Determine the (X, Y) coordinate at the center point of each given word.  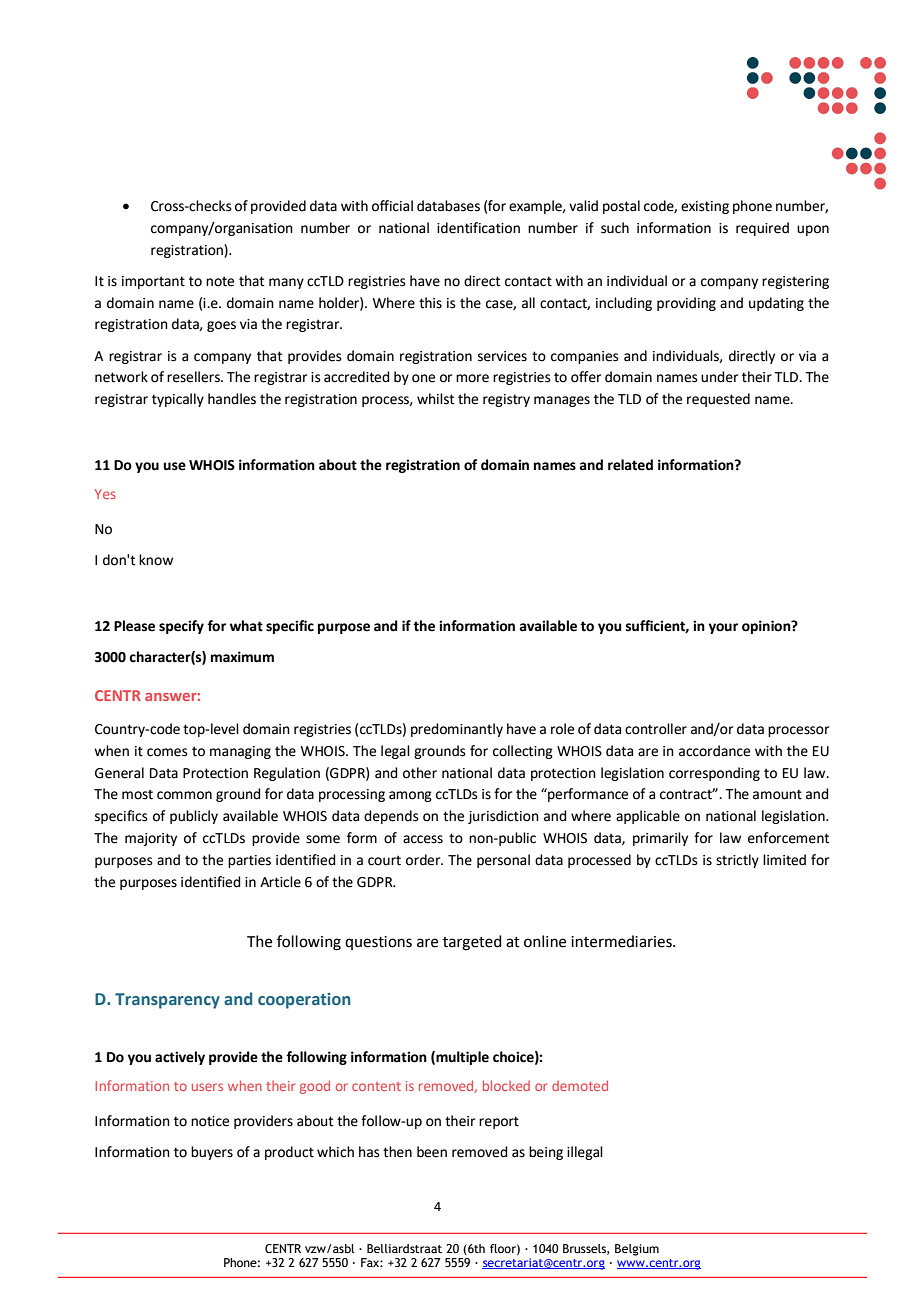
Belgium (637, 1250)
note (220, 281)
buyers (212, 1153)
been (432, 1152)
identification (478, 228)
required (762, 229)
